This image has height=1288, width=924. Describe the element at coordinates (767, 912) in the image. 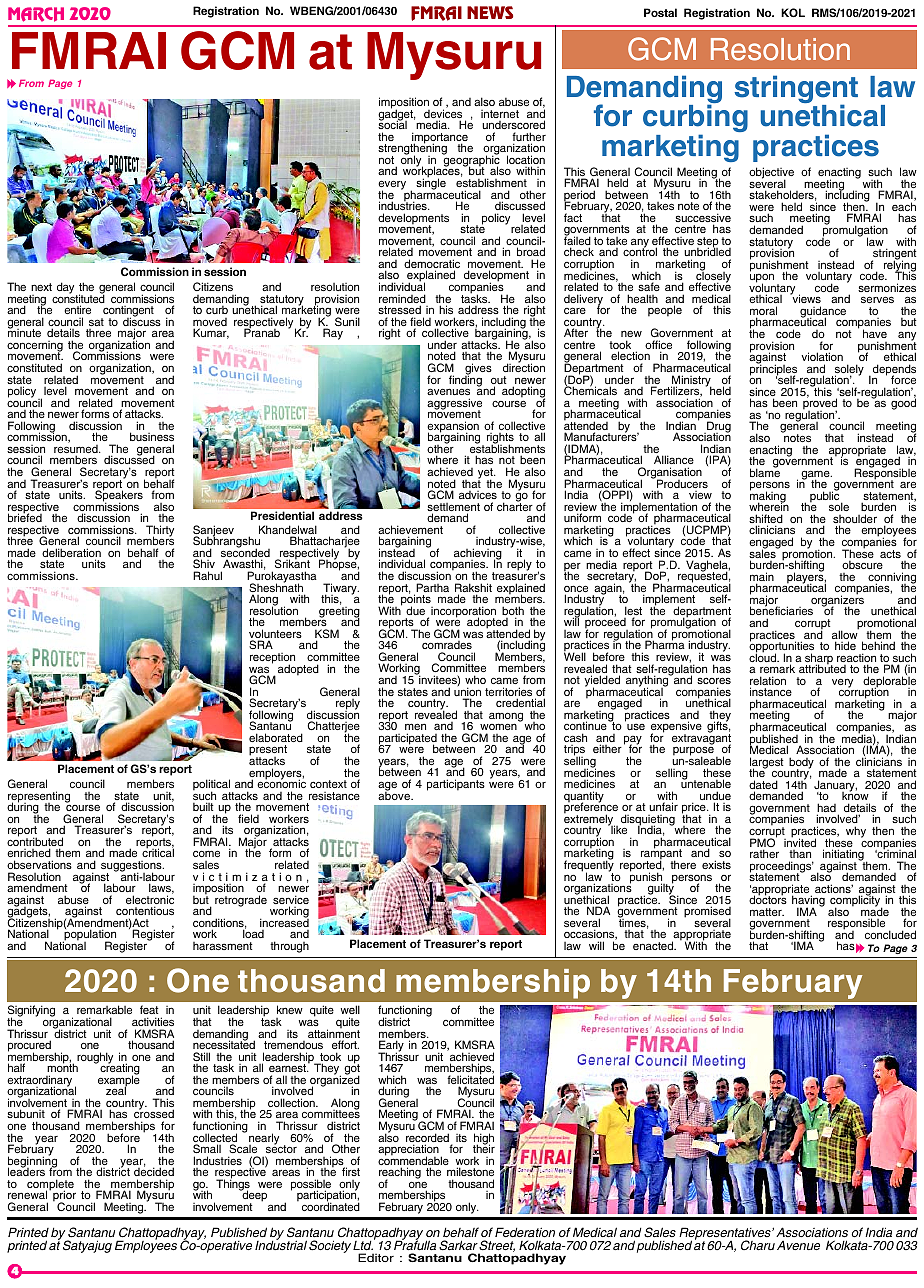

I see `matter` at that location.
